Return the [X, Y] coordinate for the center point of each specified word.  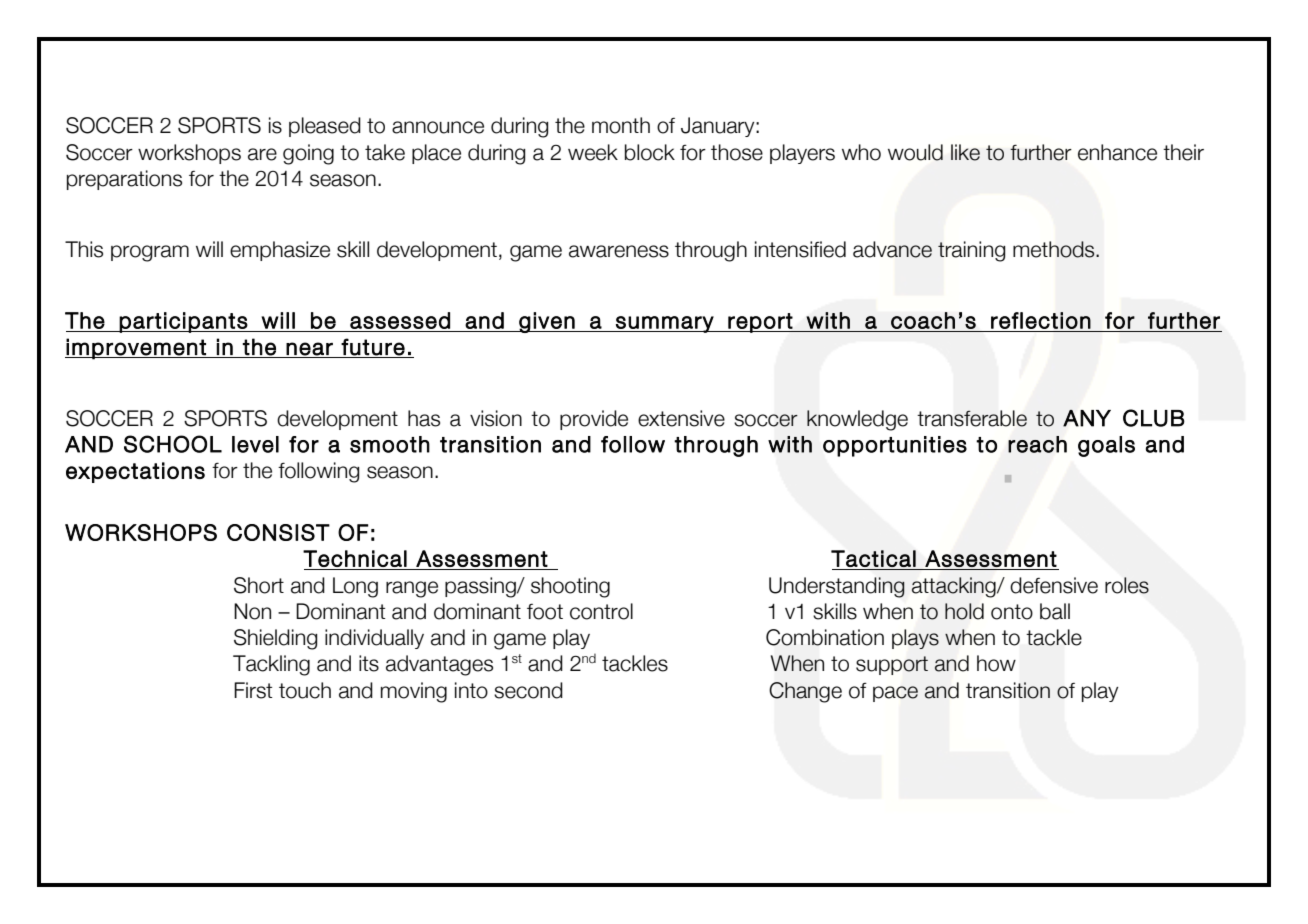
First [253, 690]
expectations [135, 472]
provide [594, 420]
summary [664, 324]
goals [1106, 446]
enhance [1117, 152]
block [650, 152]
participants [183, 322]
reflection [1041, 320]
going [308, 154]
